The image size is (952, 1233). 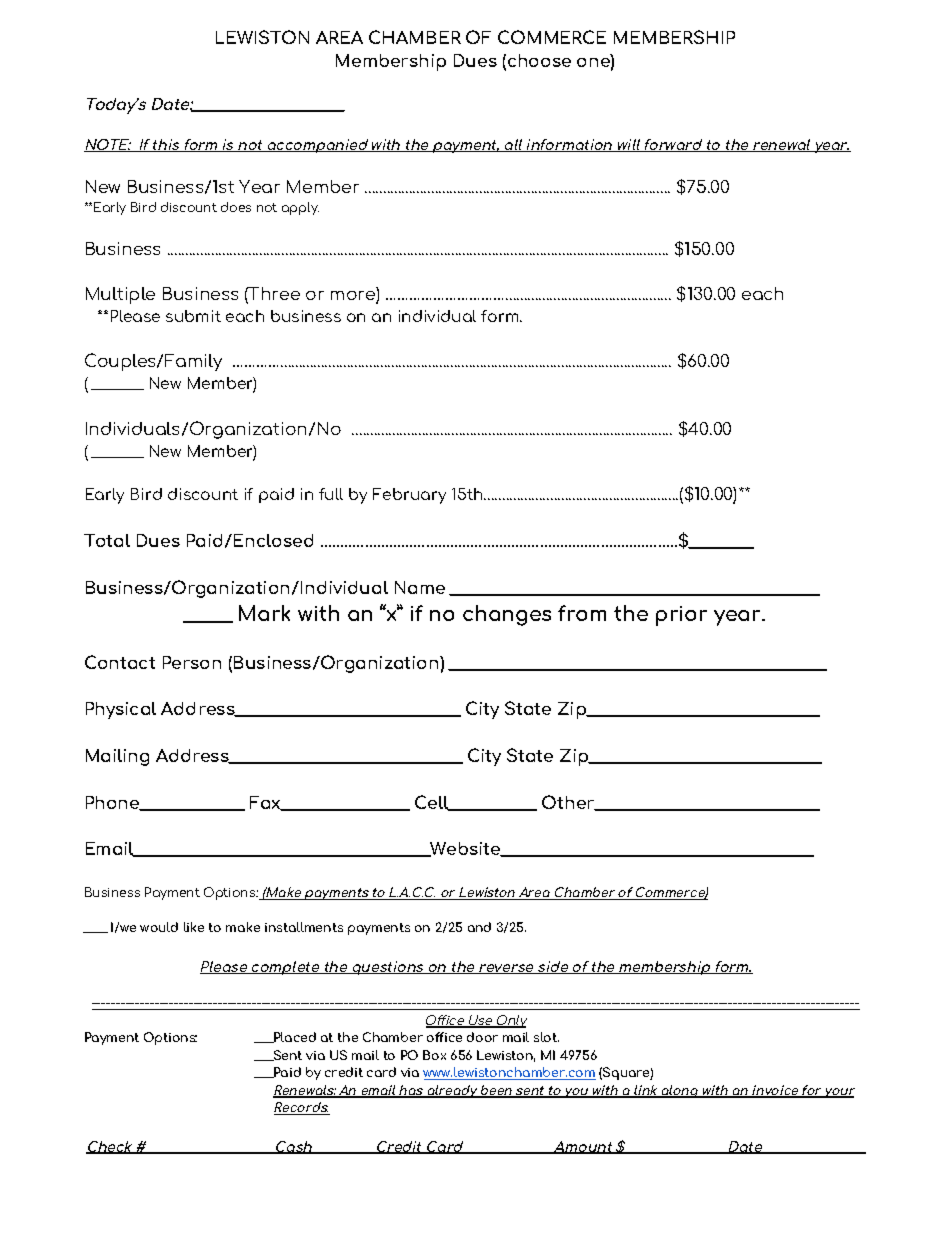 I want to click on Box, so click(x=434, y=1055).
